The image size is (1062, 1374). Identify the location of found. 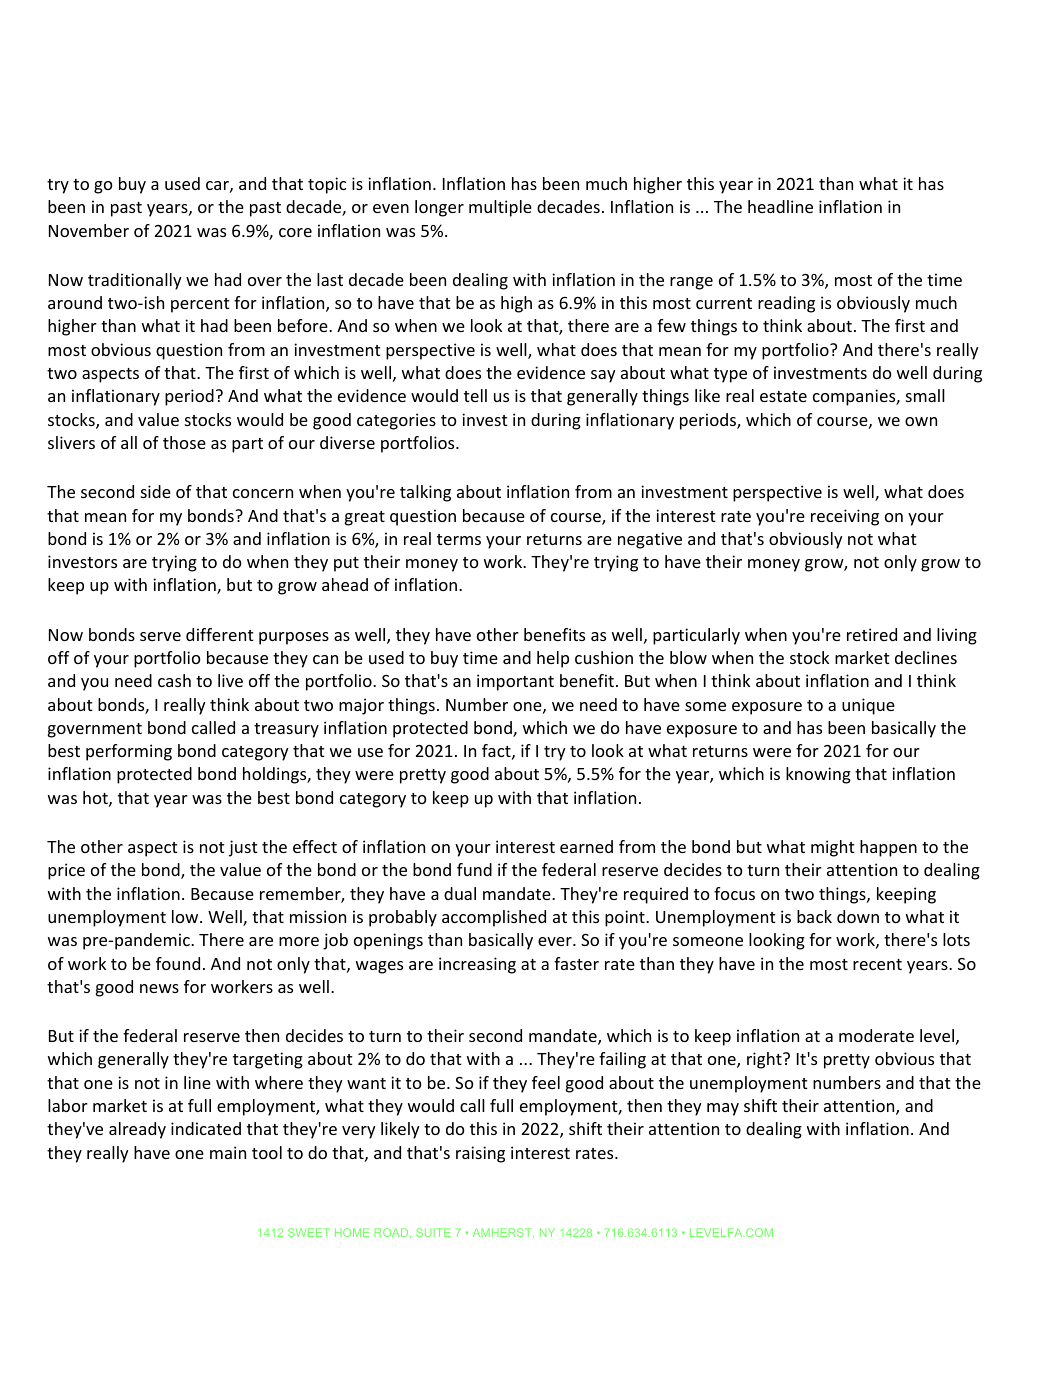
(178, 963).
